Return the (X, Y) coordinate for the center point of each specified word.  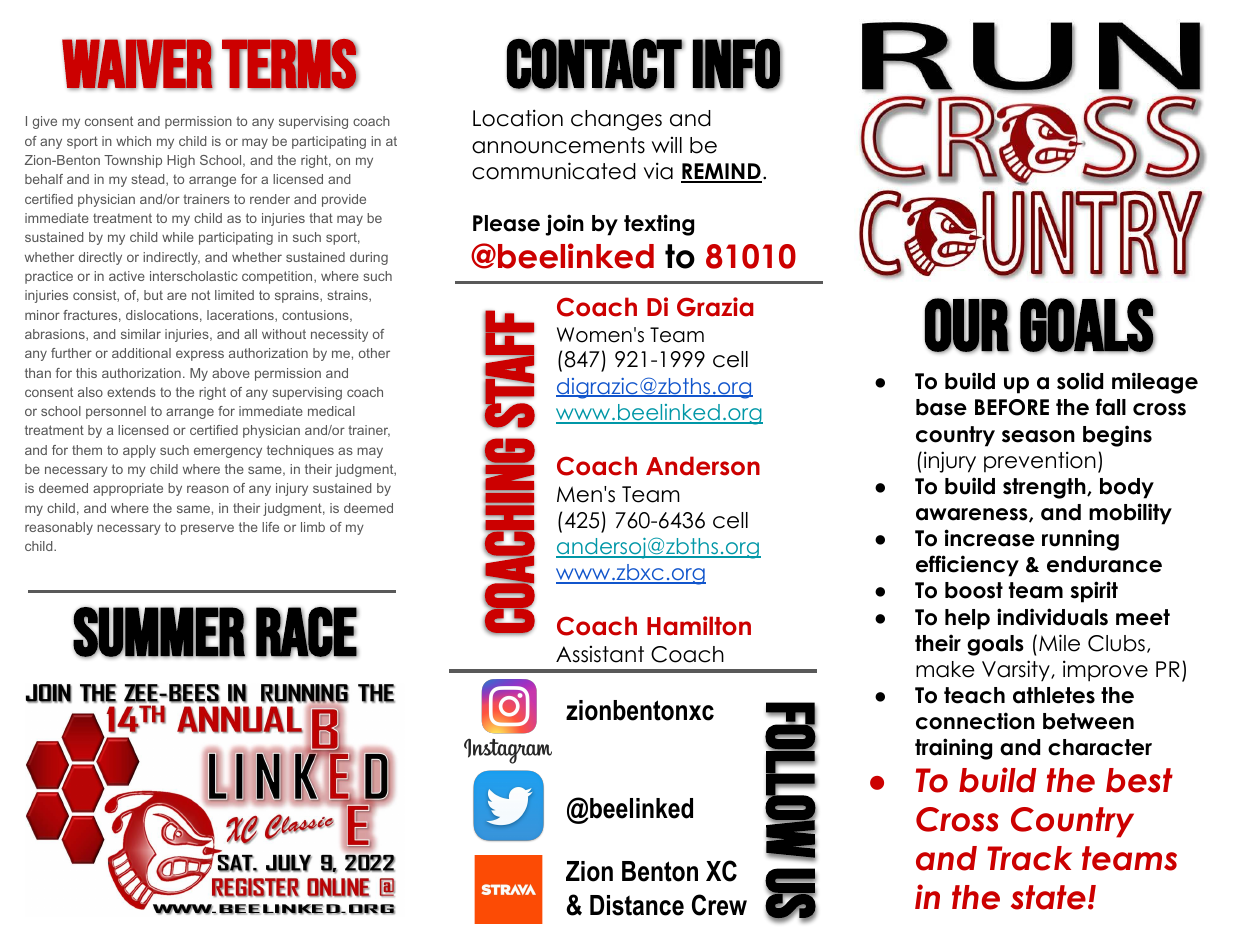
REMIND (721, 172)
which (133, 141)
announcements (558, 145)
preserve (207, 529)
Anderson (703, 466)
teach (974, 695)
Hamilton (699, 626)
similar (141, 334)
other (374, 353)
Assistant (600, 654)
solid (1080, 381)
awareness (973, 515)
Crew (719, 905)
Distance (637, 905)
